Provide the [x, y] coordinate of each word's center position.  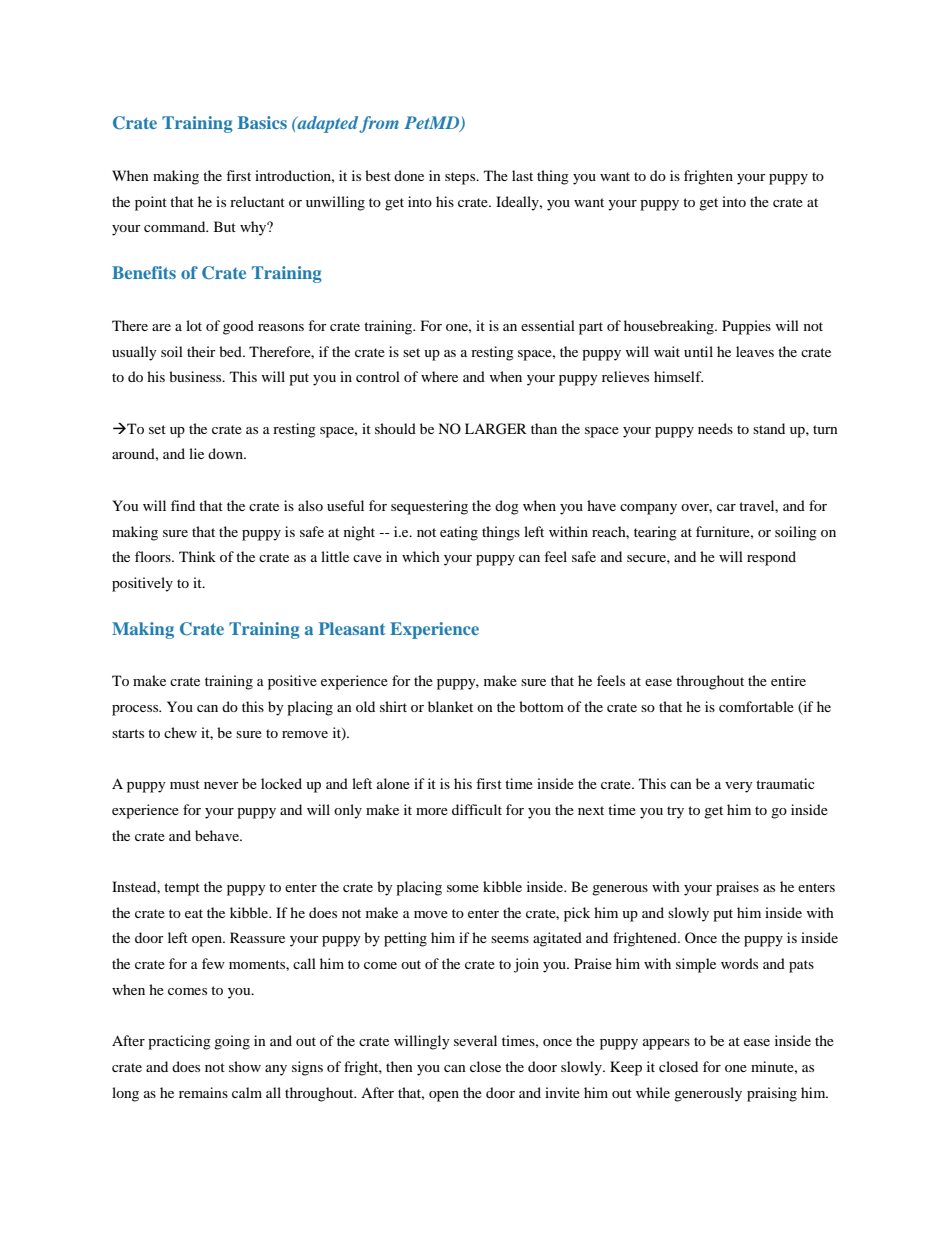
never [221, 785]
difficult [477, 809]
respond [771, 558]
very [739, 787]
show [245, 1066]
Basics [262, 122]
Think [197, 556]
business [196, 376]
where [439, 376]
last [522, 175]
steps [461, 178]
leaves [755, 351]
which [421, 556]
